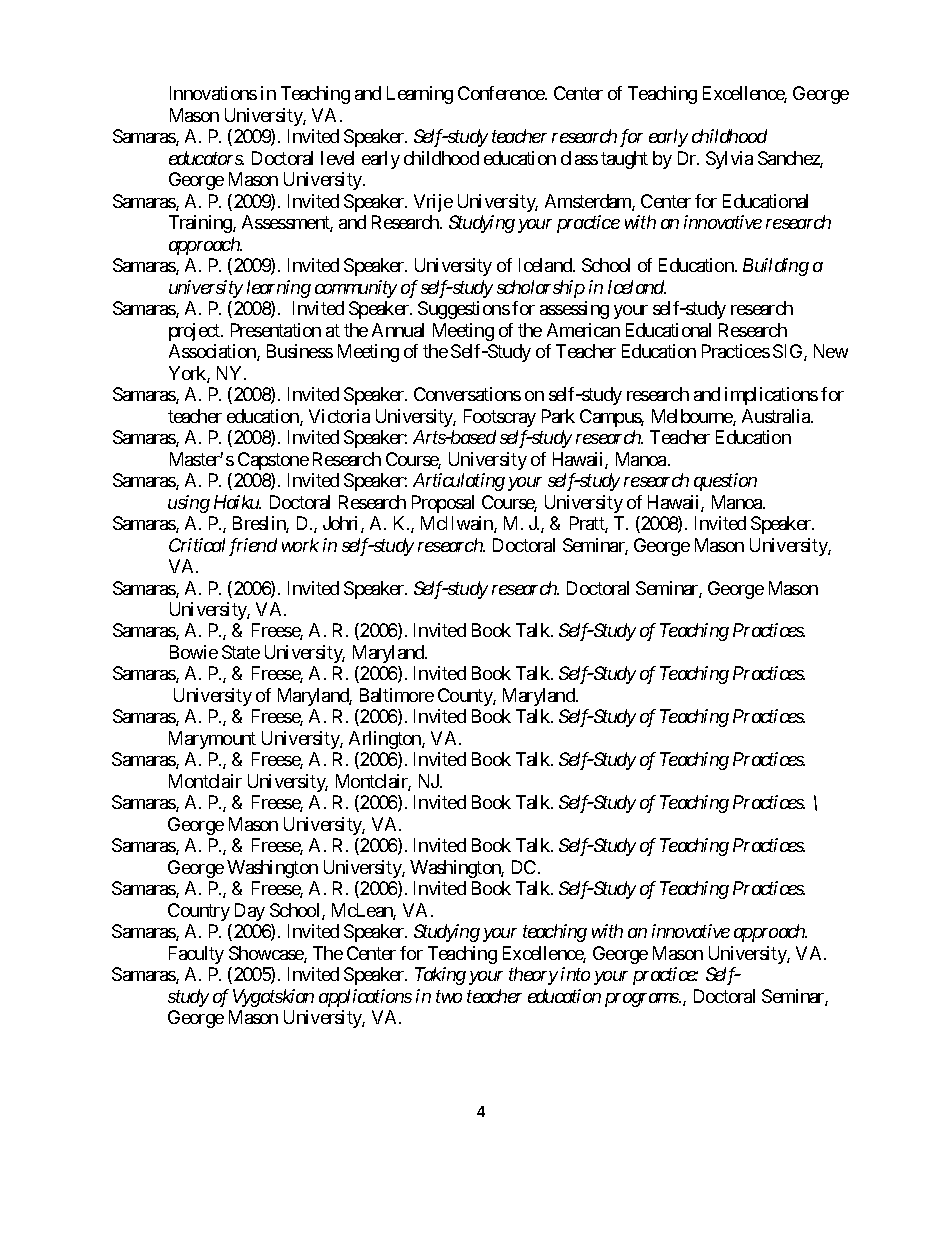  Describe the element at coordinates (575, 974) in the document. I see `into` at that location.
